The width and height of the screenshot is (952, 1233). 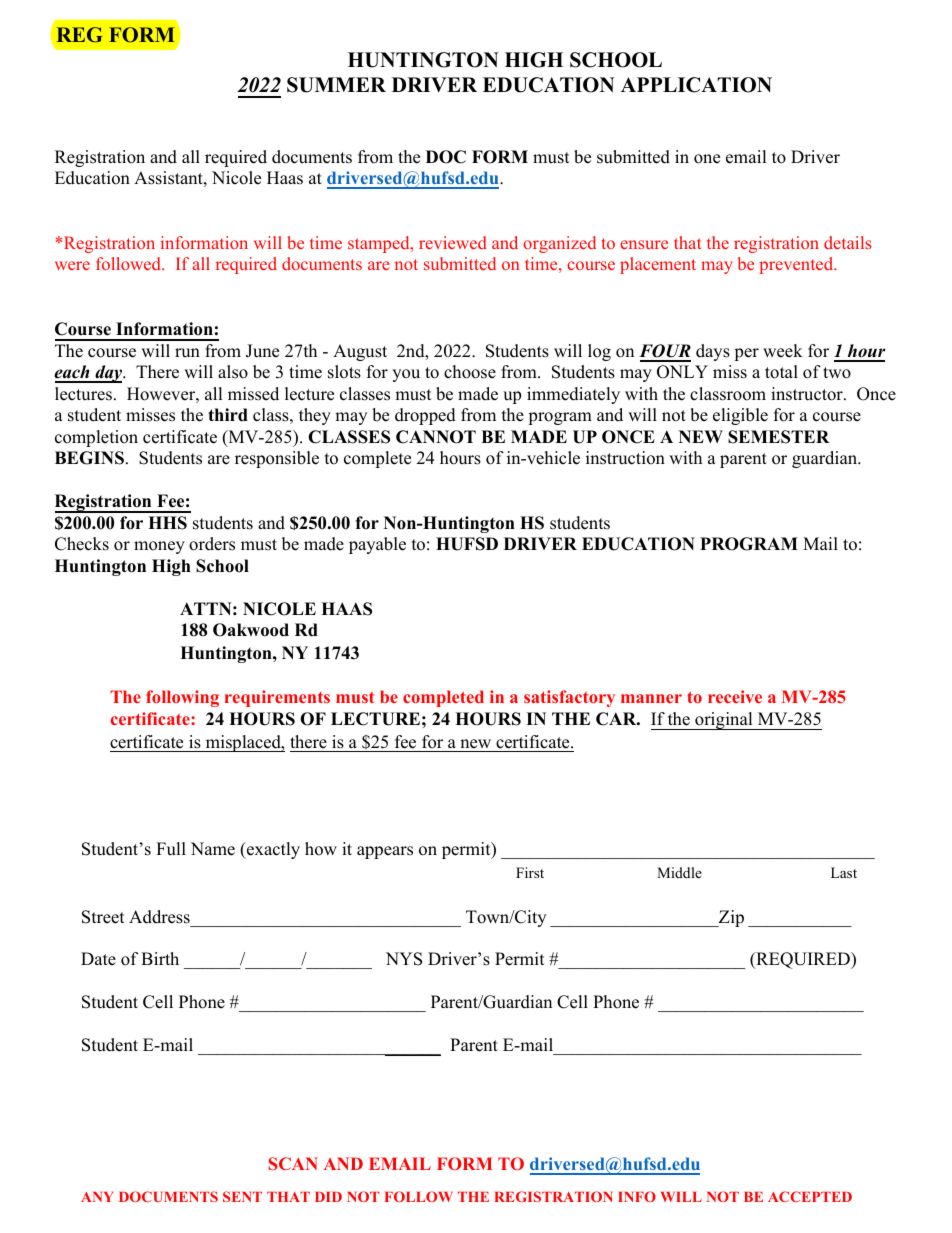 I want to click on receive, so click(x=735, y=696).
